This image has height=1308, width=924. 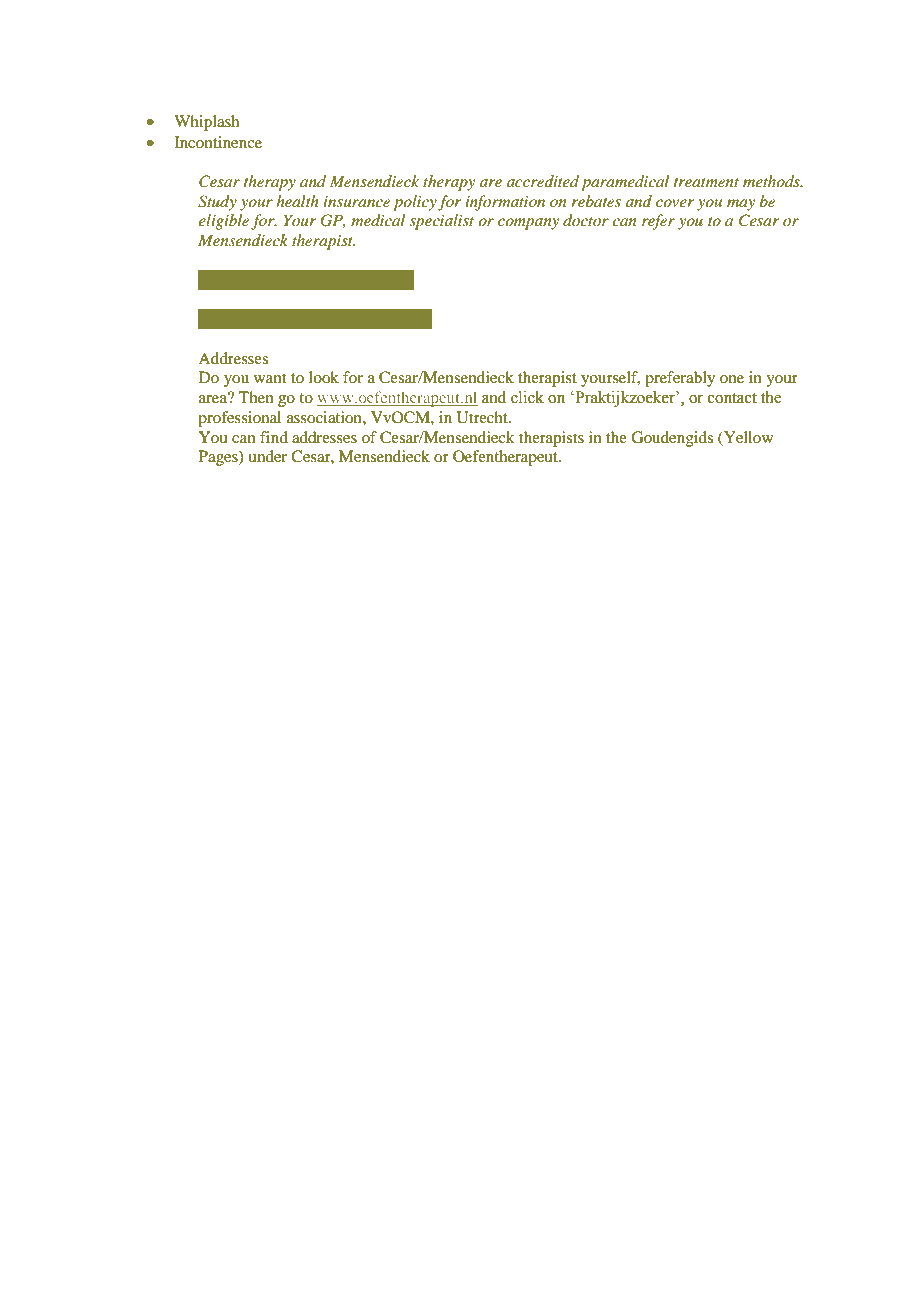 What do you see at coordinates (732, 398) in the image?
I see `contact` at bounding box center [732, 398].
